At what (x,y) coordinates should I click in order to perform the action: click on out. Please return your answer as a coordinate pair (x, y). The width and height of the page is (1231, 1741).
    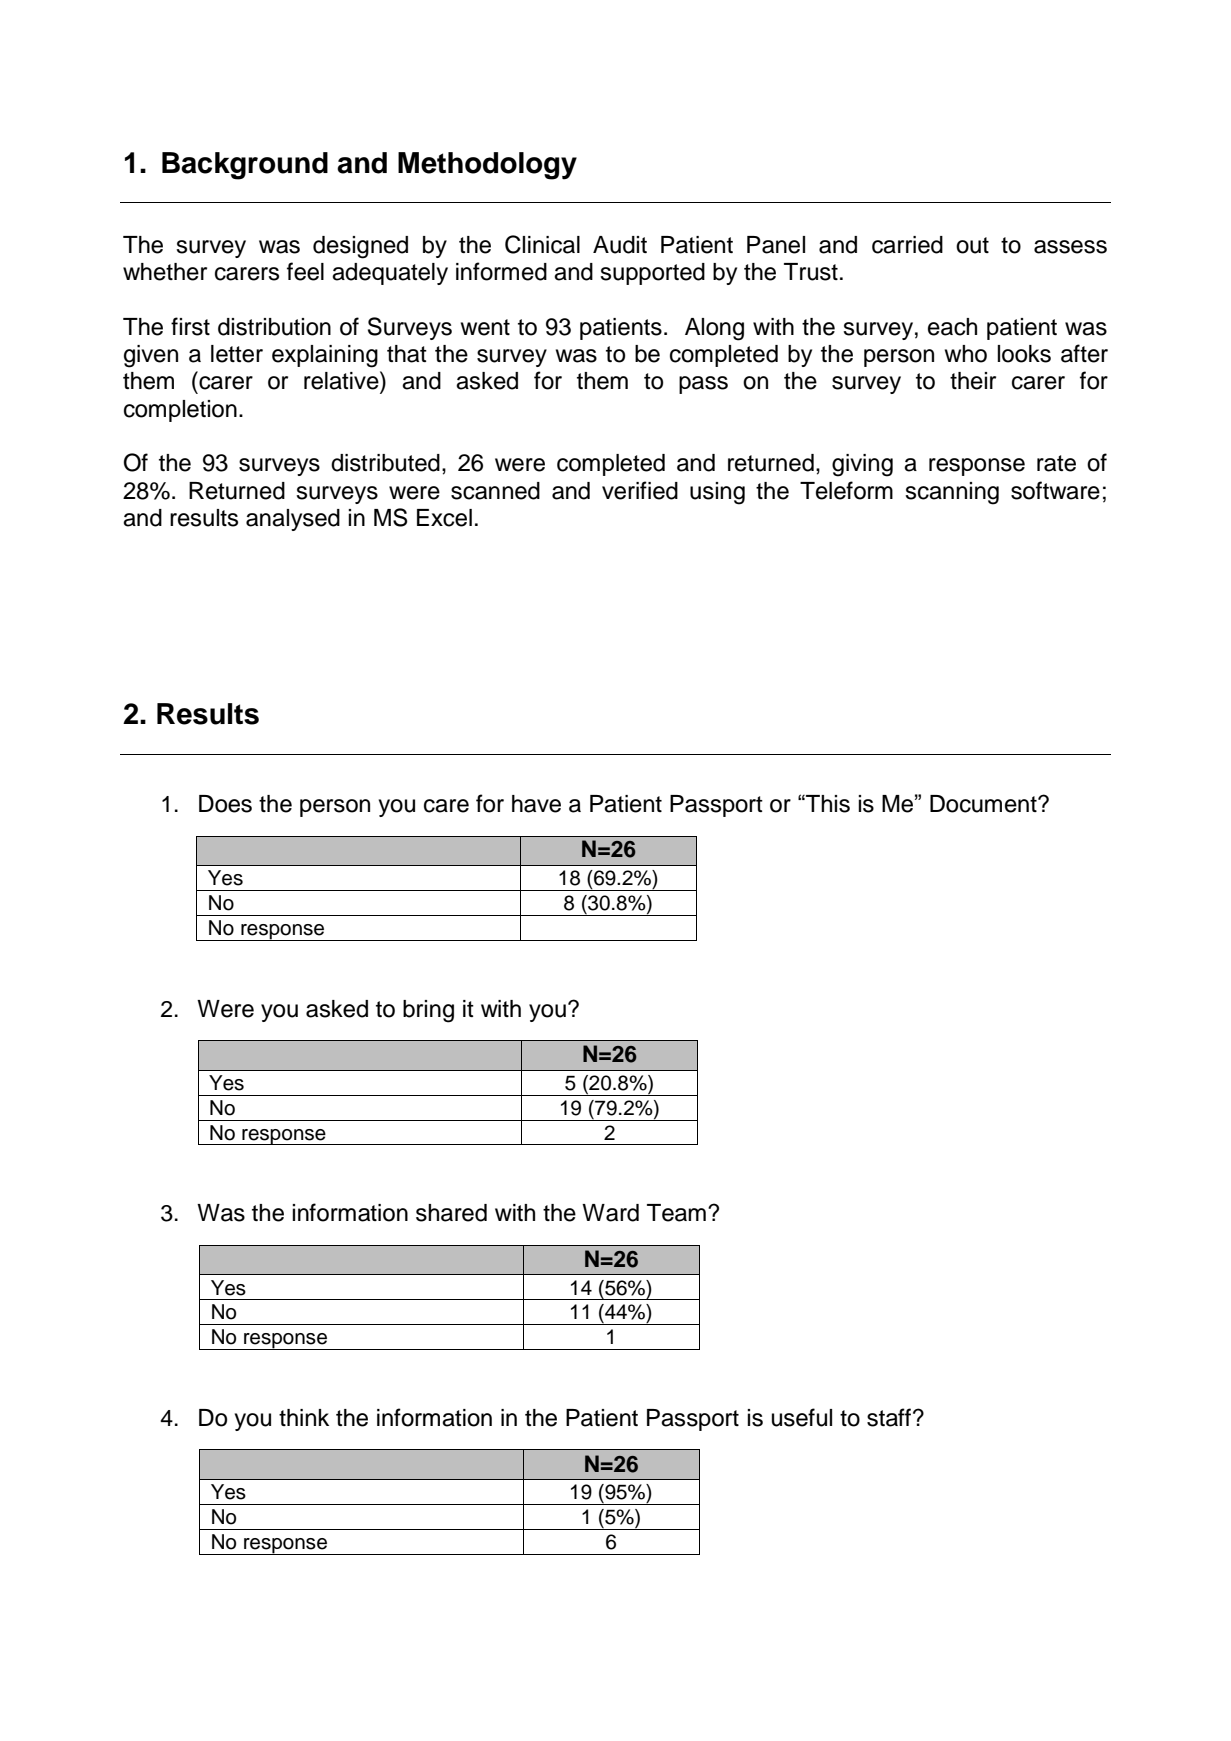
    Looking at the image, I should click on (972, 245).
